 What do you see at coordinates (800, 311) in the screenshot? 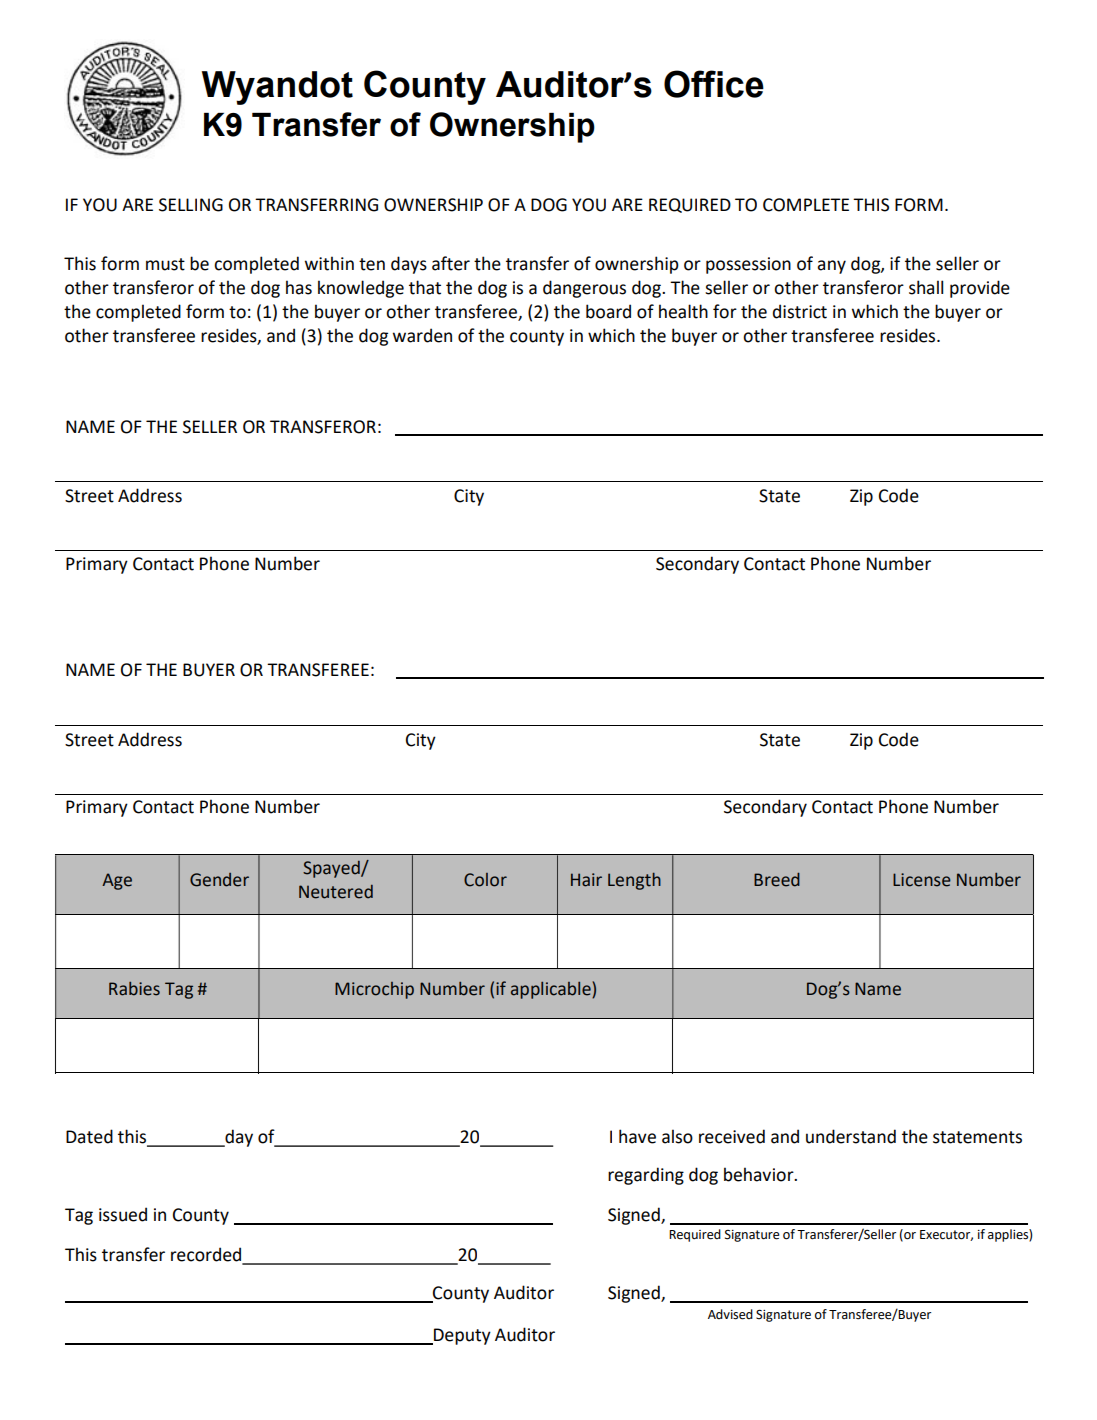
I see `district` at bounding box center [800, 311].
